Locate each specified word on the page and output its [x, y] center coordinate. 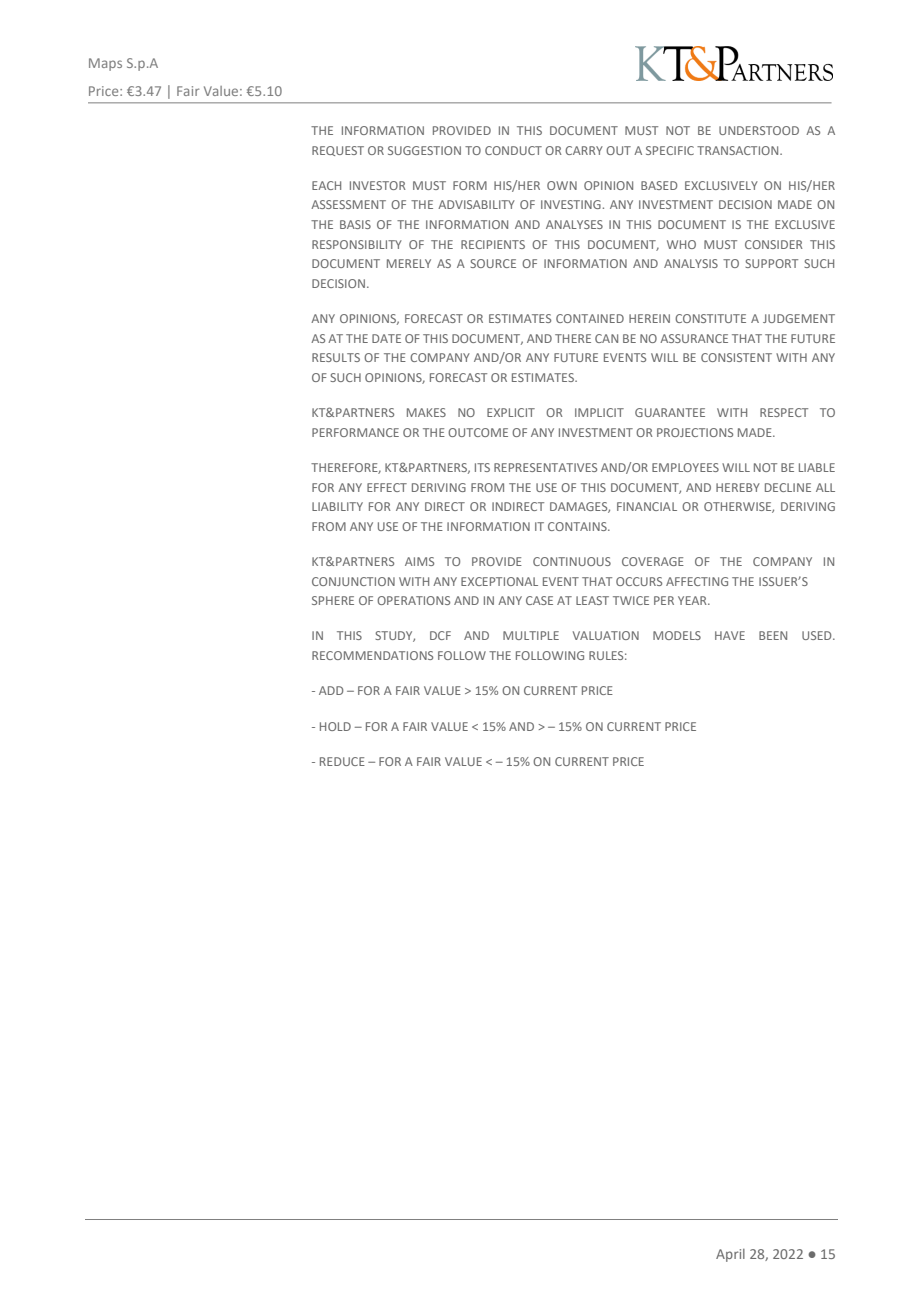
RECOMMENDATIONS [372, 655]
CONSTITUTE [710, 318]
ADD [331, 690]
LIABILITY [337, 506]
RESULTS [336, 357]
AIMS [419, 561]
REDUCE [342, 761]
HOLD [335, 726]
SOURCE [493, 263]
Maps [105, 64]
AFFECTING [697, 581]
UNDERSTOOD [759, 130]
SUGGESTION [424, 150]
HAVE [730, 635]
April [730, 1255]
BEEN [773, 635]
